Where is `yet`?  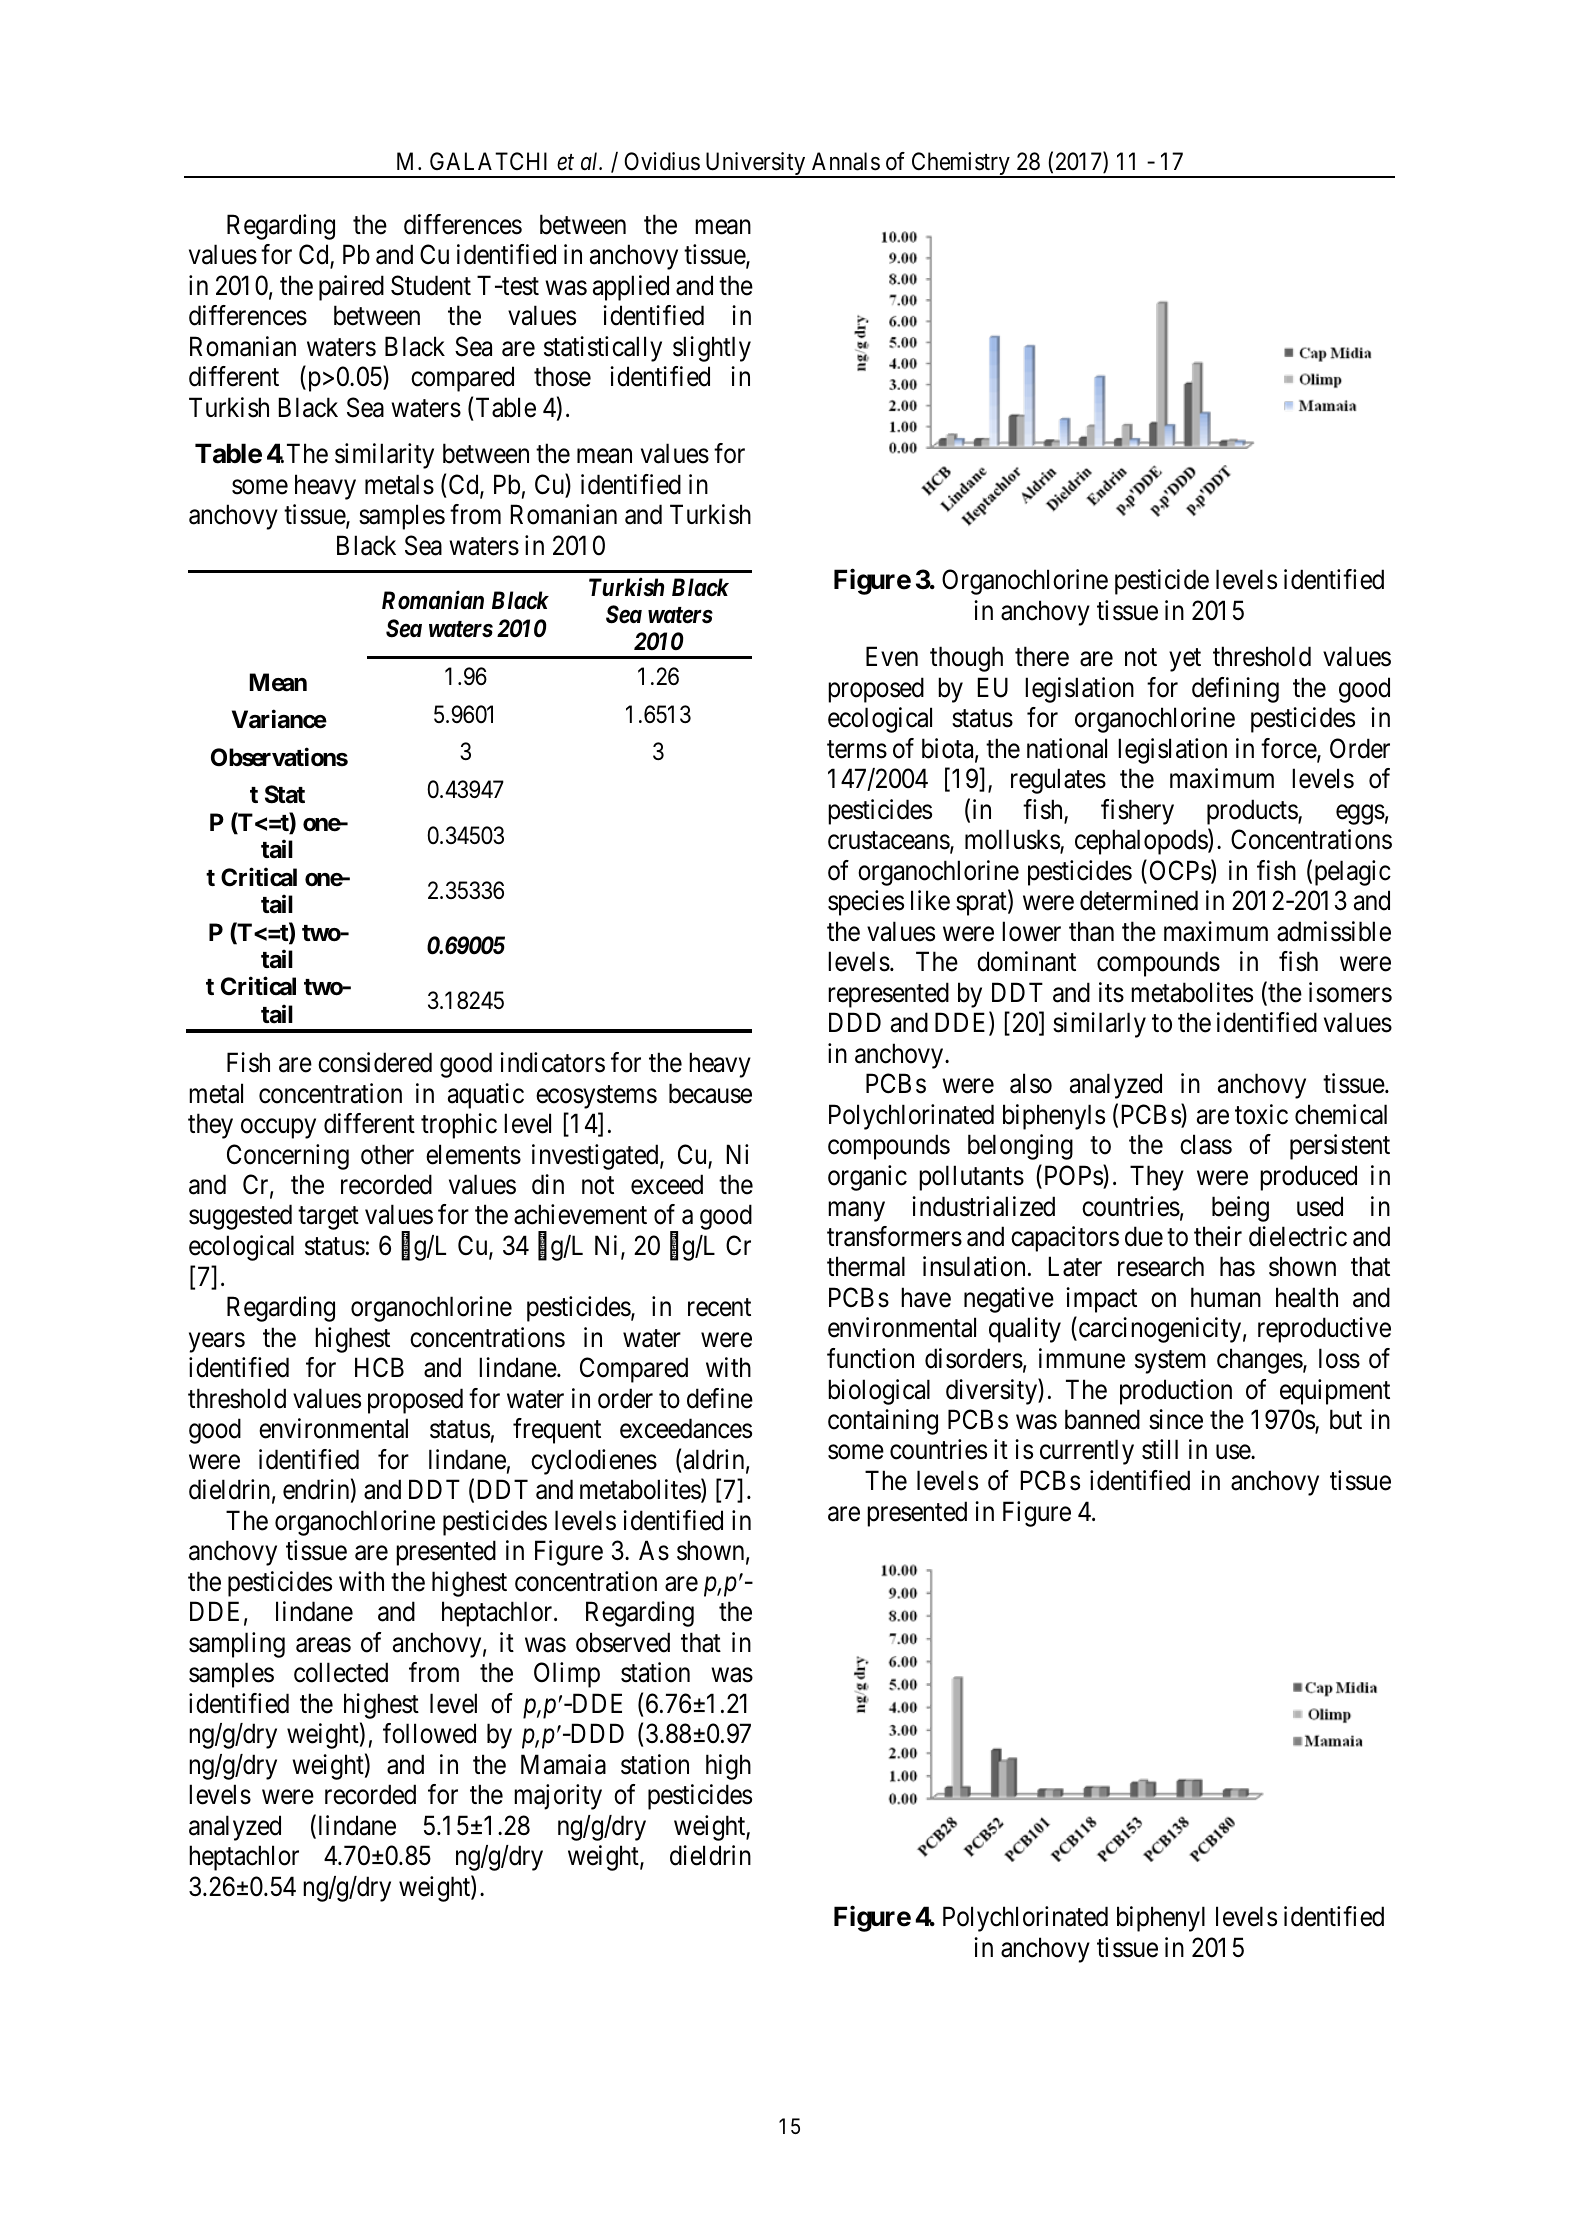
yet is located at coordinates (1185, 660).
